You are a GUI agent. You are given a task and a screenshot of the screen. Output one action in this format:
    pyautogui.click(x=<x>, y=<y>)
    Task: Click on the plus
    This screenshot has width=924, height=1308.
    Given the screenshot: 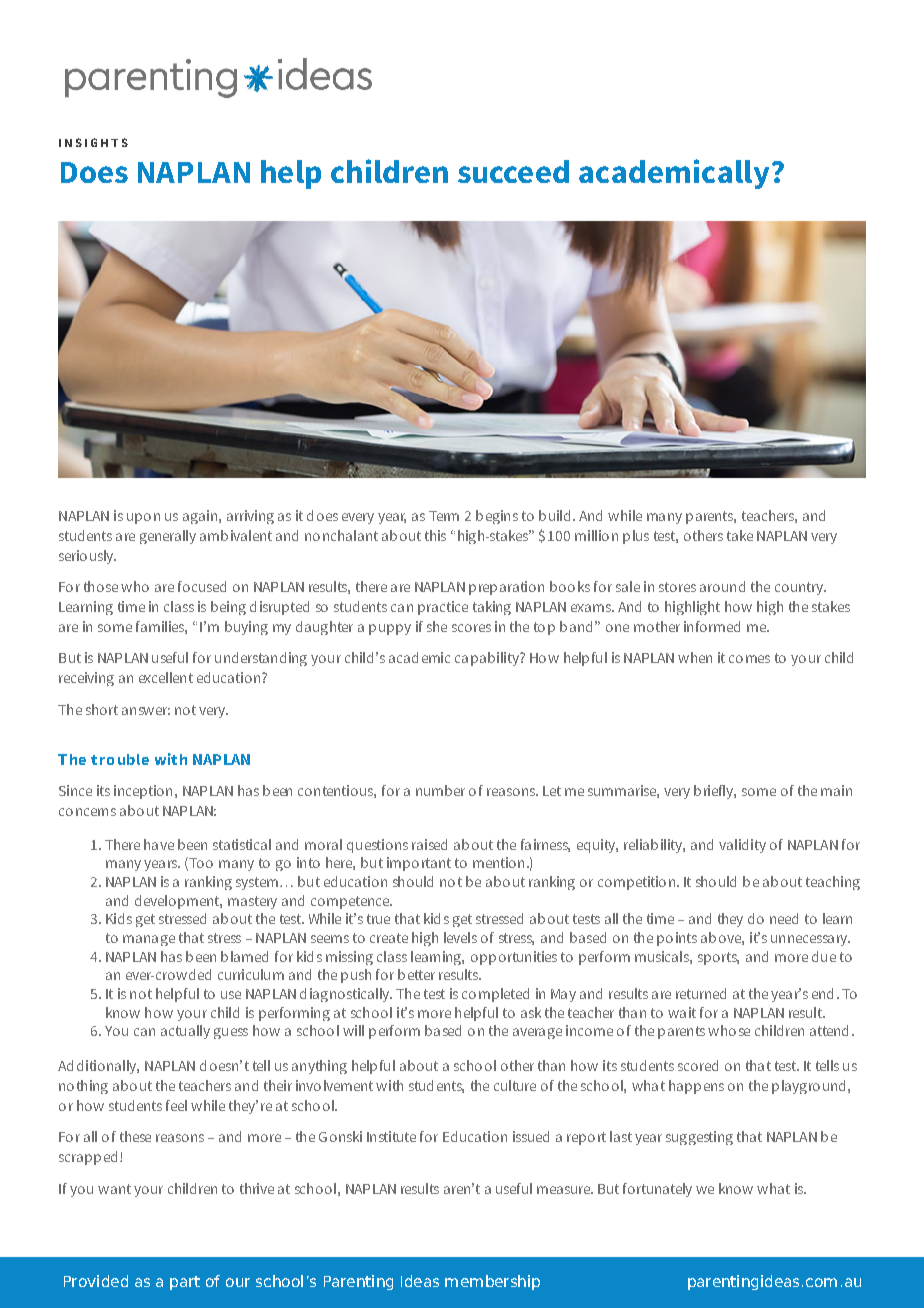 What is the action you would take?
    pyautogui.click(x=636, y=537)
